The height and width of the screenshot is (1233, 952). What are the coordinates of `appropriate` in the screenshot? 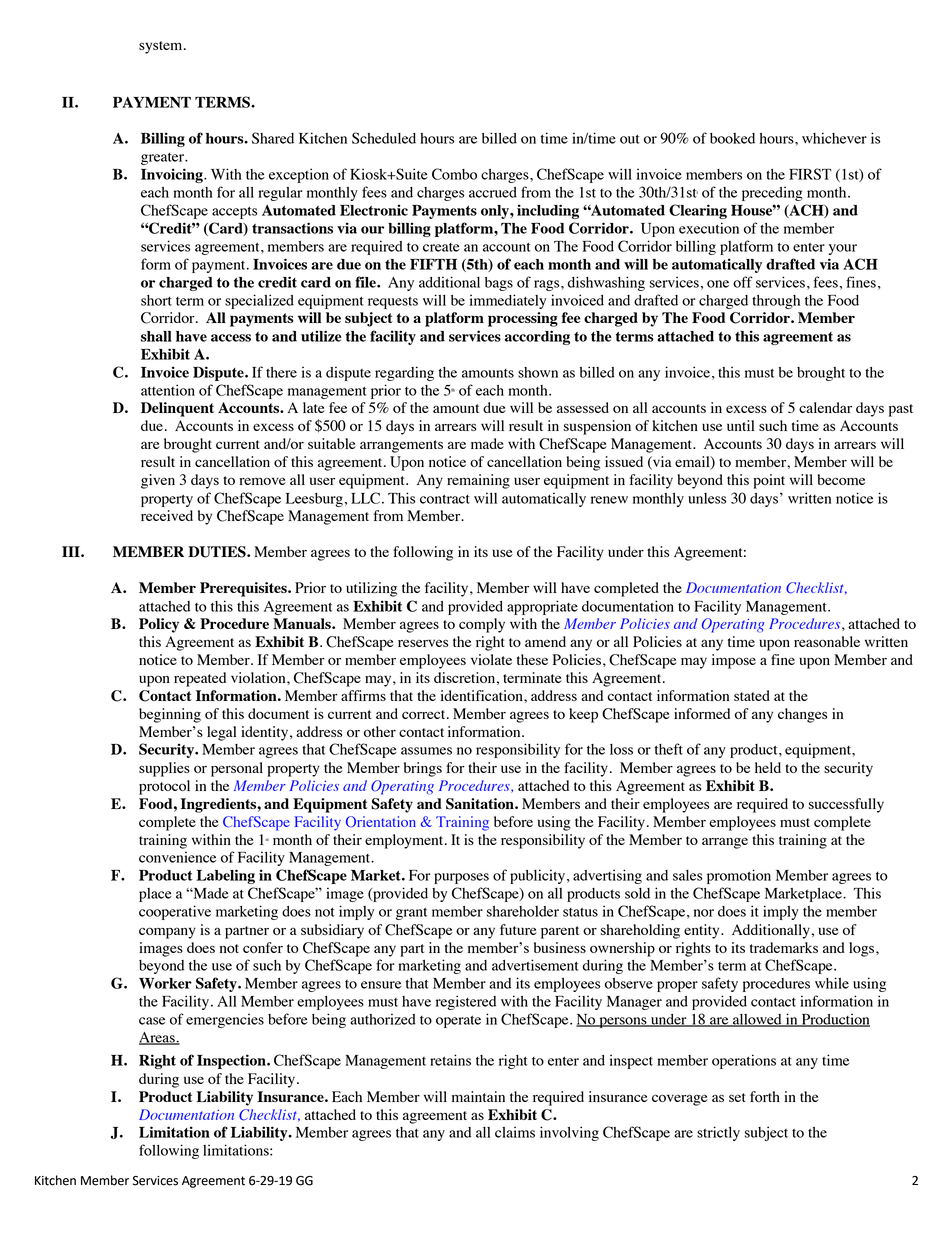 It's located at (542, 607).
